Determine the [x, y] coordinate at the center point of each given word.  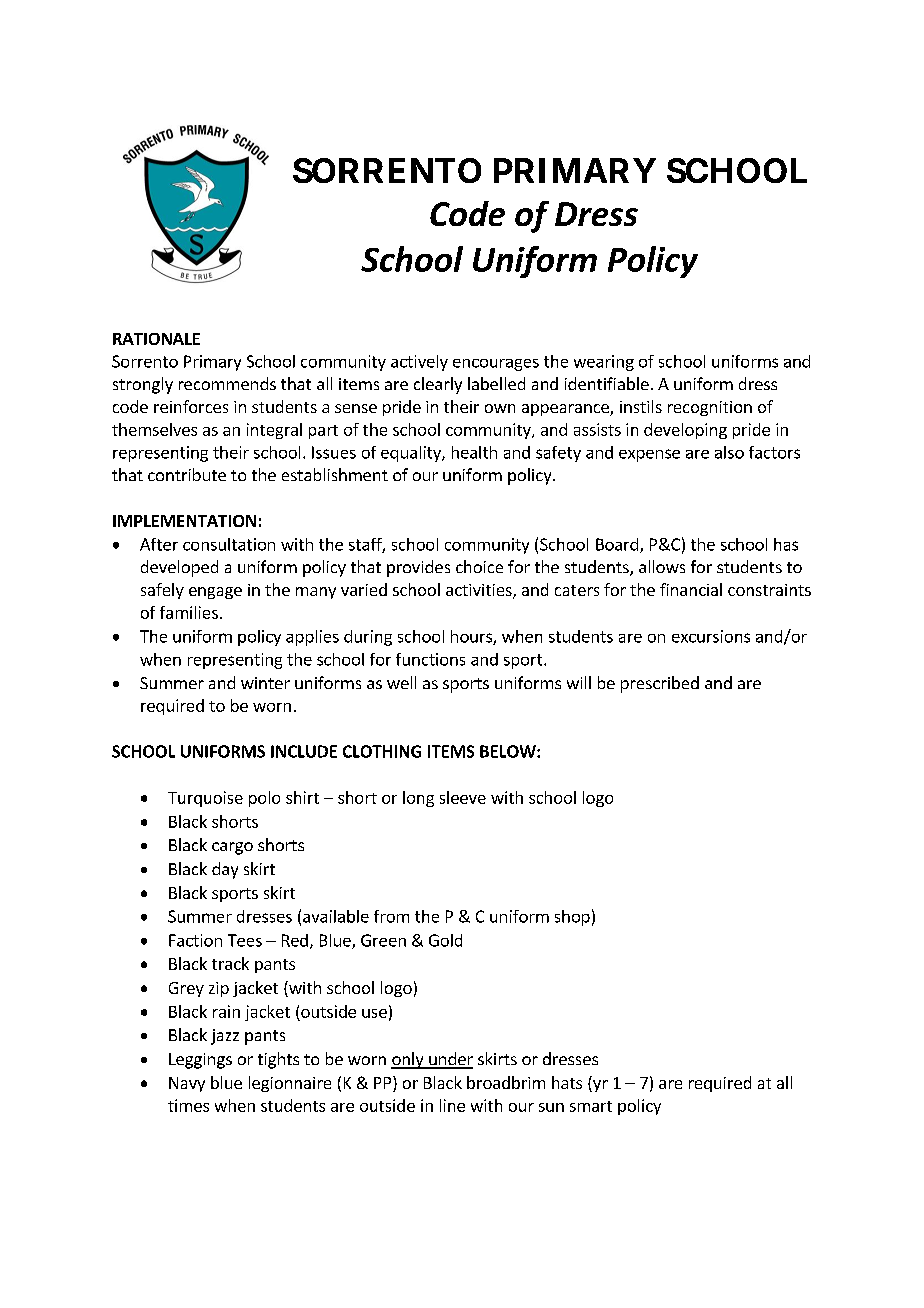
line [452, 1105]
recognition [710, 408]
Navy [187, 1084]
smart [591, 1106]
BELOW [509, 751]
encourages [496, 365]
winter [265, 683]
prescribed [660, 684]
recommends [227, 383]
